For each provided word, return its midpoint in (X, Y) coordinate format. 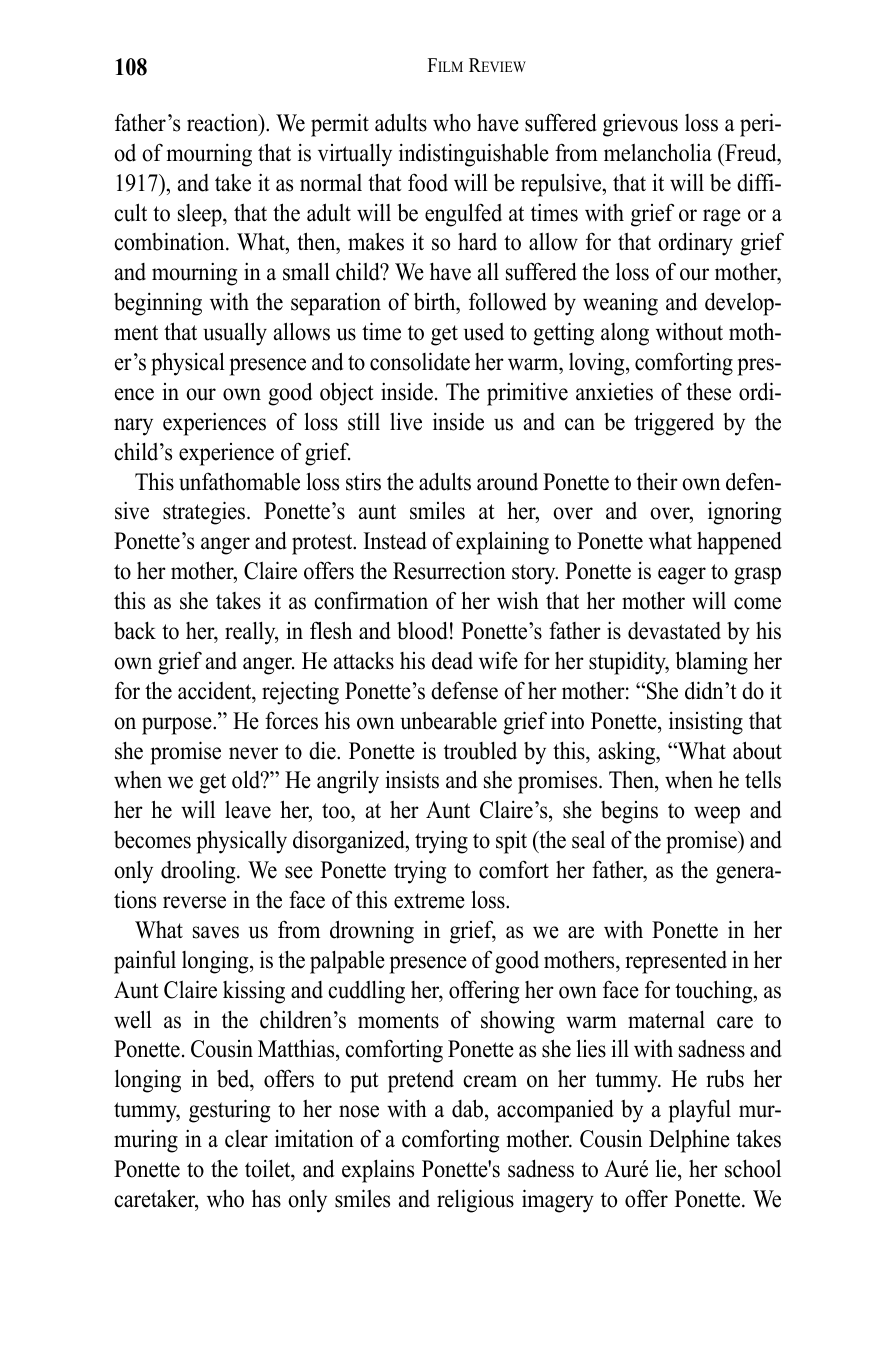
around (507, 482)
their (657, 481)
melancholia (658, 152)
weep (717, 815)
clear (246, 1139)
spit (511, 842)
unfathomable (239, 481)
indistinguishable (474, 155)
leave (248, 810)
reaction (223, 122)
